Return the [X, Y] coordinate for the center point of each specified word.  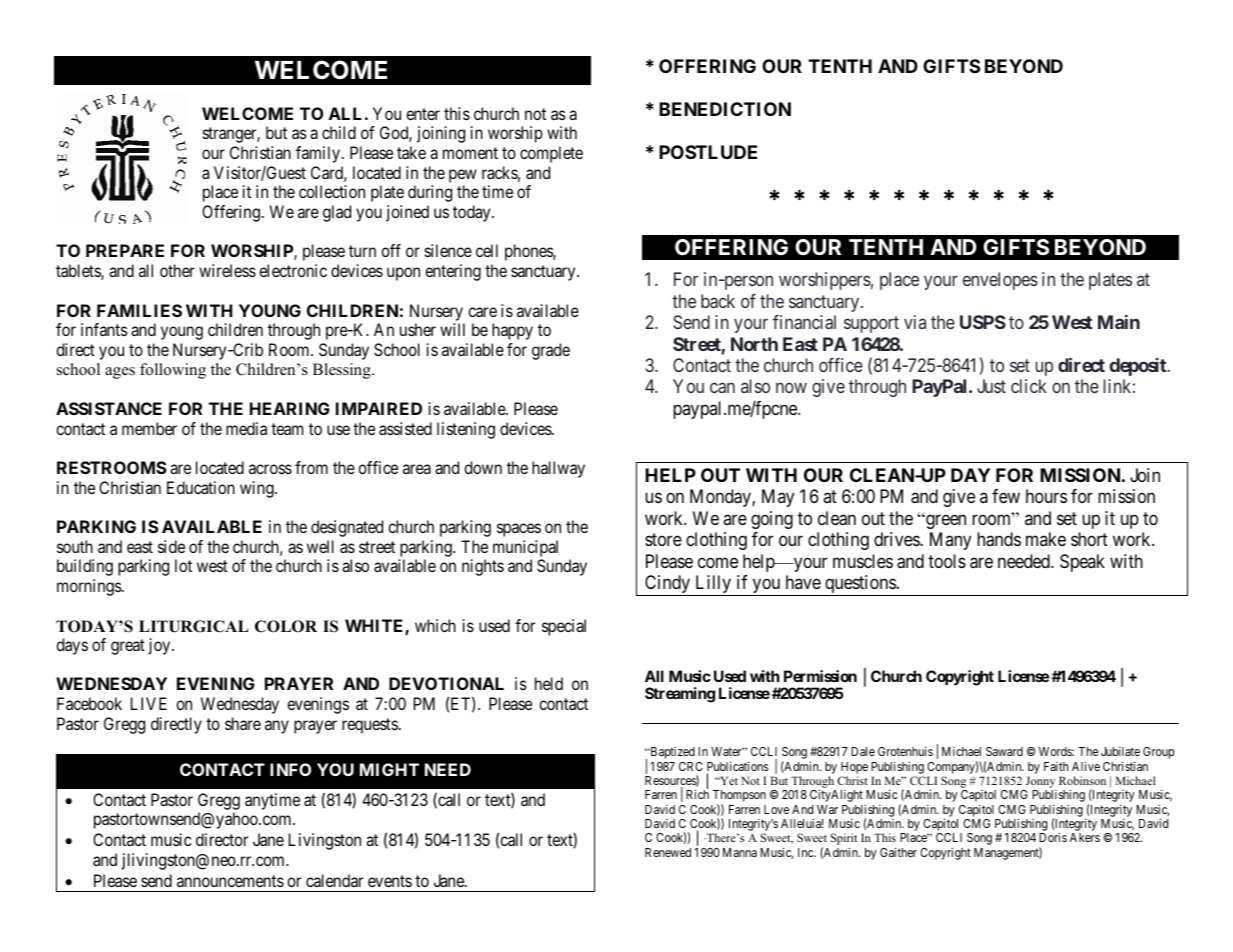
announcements [230, 881]
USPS [983, 322]
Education [201, 487]
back [718, 301]
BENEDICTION [725, 109]
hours [1046, 496]
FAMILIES [139, 310]
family [318, 154]
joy [160, 646]
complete [551, 154]
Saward [1004, 751]
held [549, 683]
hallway [558, 469]
